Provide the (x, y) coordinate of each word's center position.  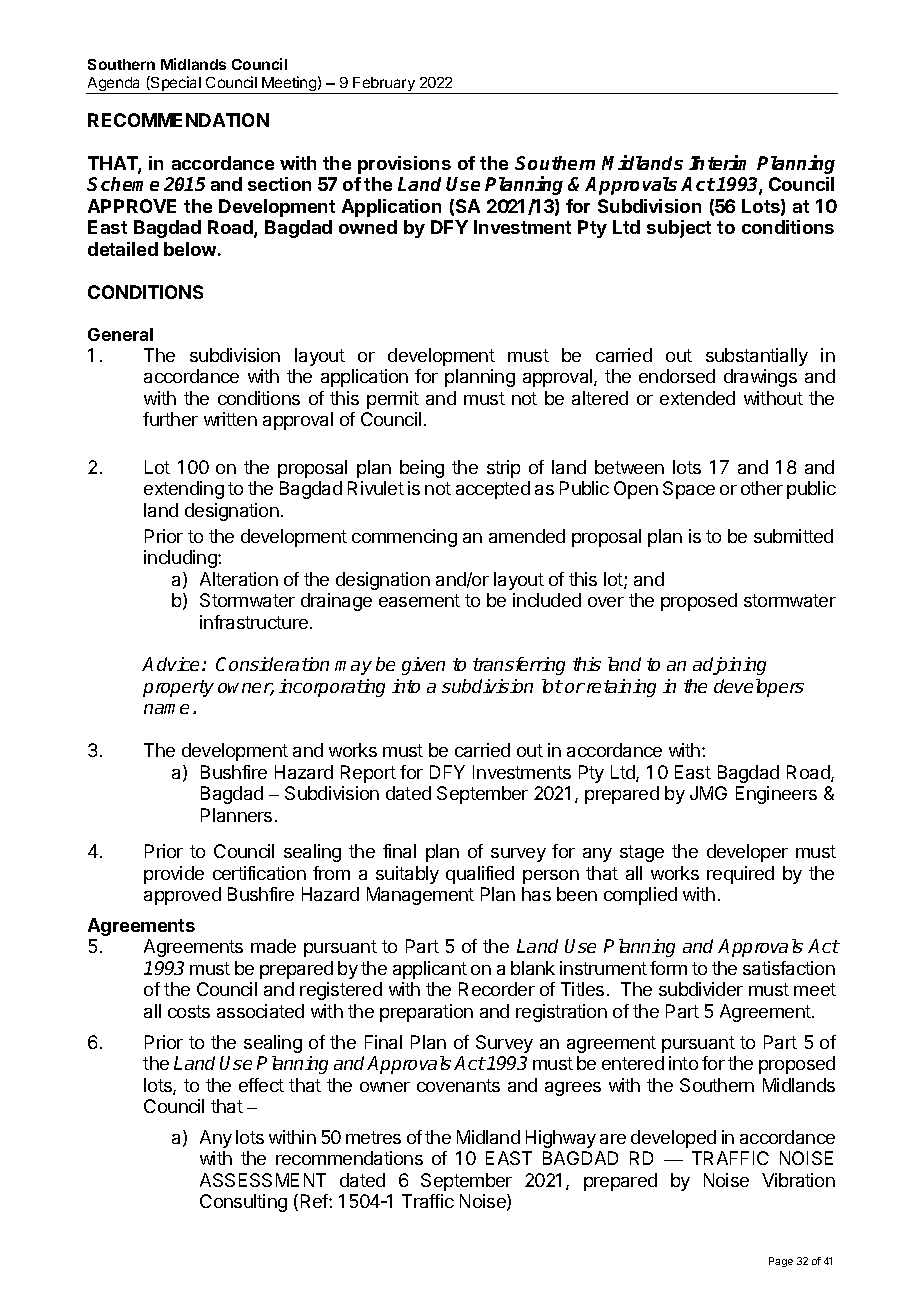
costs (189, 1011)
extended (697, 398)
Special (176, 85)
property (178, 688)
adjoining (729, 666)
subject (679, 229)
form (668, 968)
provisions (404, 165)
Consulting (243, 1203)
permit (393, 400)
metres (373, 1137)
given (423, 666)
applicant (430, 970)
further (170, 419)
